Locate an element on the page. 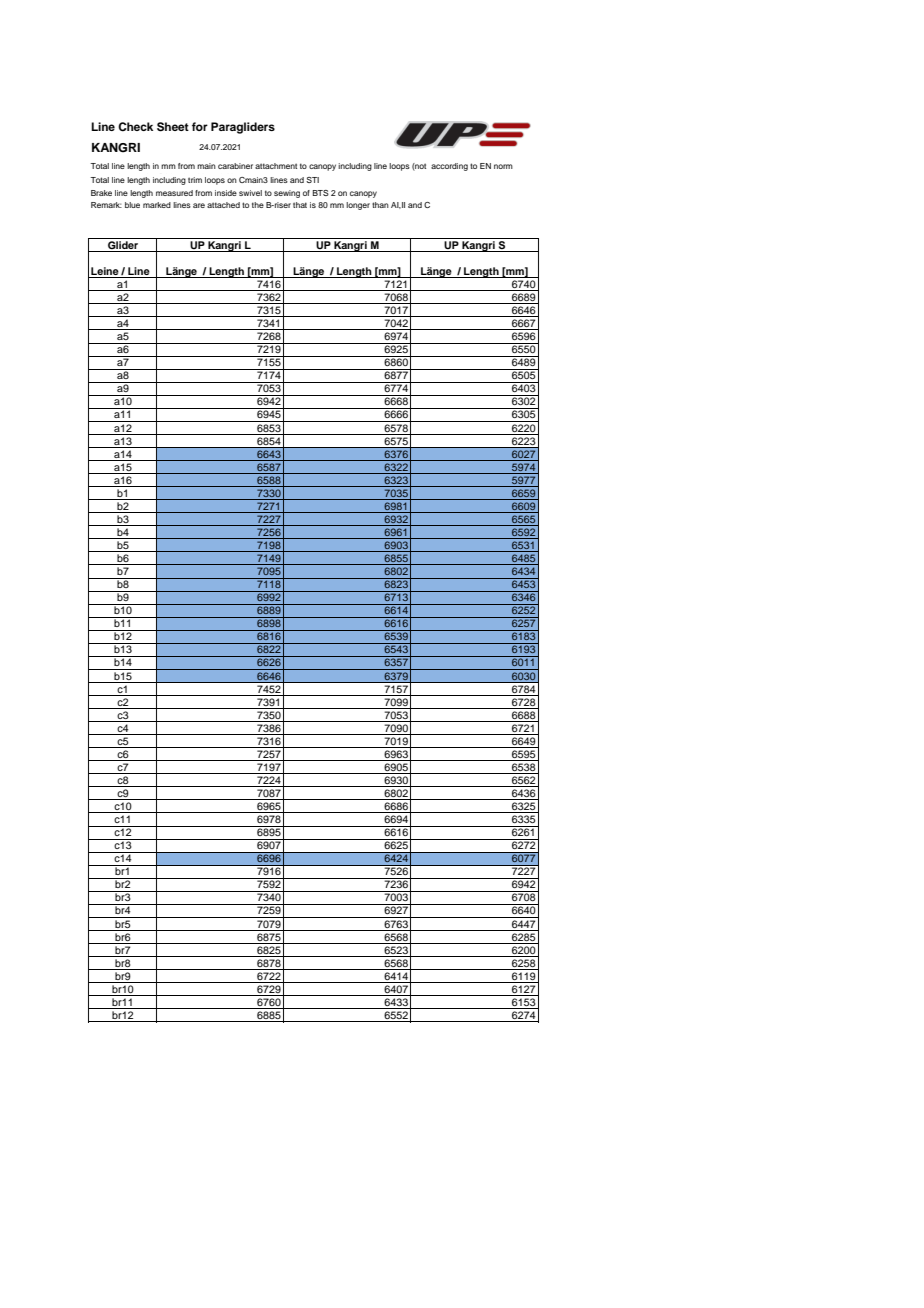 The width and height of the image is (924, 1308). for is located at coordinates (200, 126).
